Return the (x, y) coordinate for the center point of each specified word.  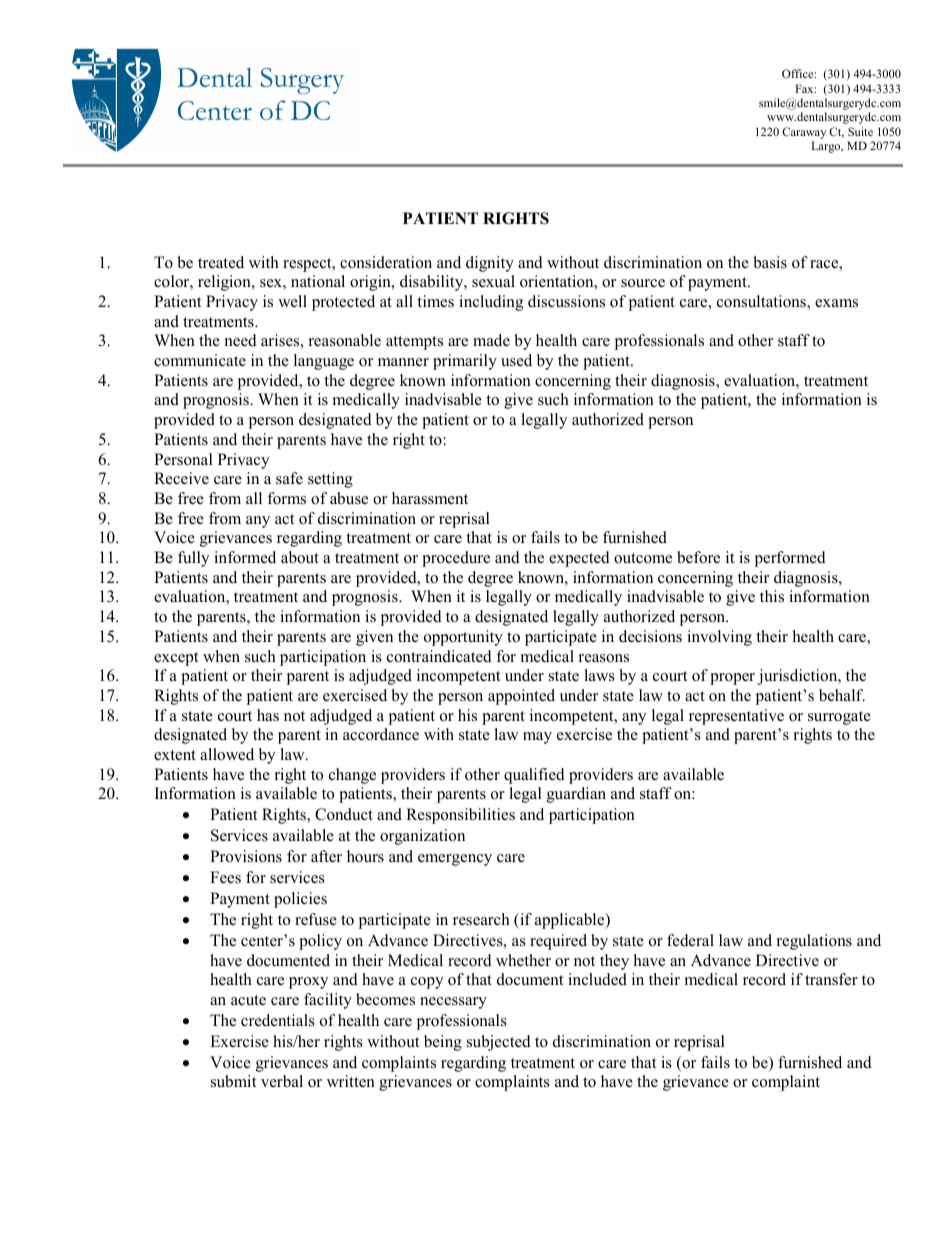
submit (234, 1081)
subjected (499, 1043)
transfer (831, 979)
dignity (490, 264)
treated (221, 262)
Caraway (804, 133)
